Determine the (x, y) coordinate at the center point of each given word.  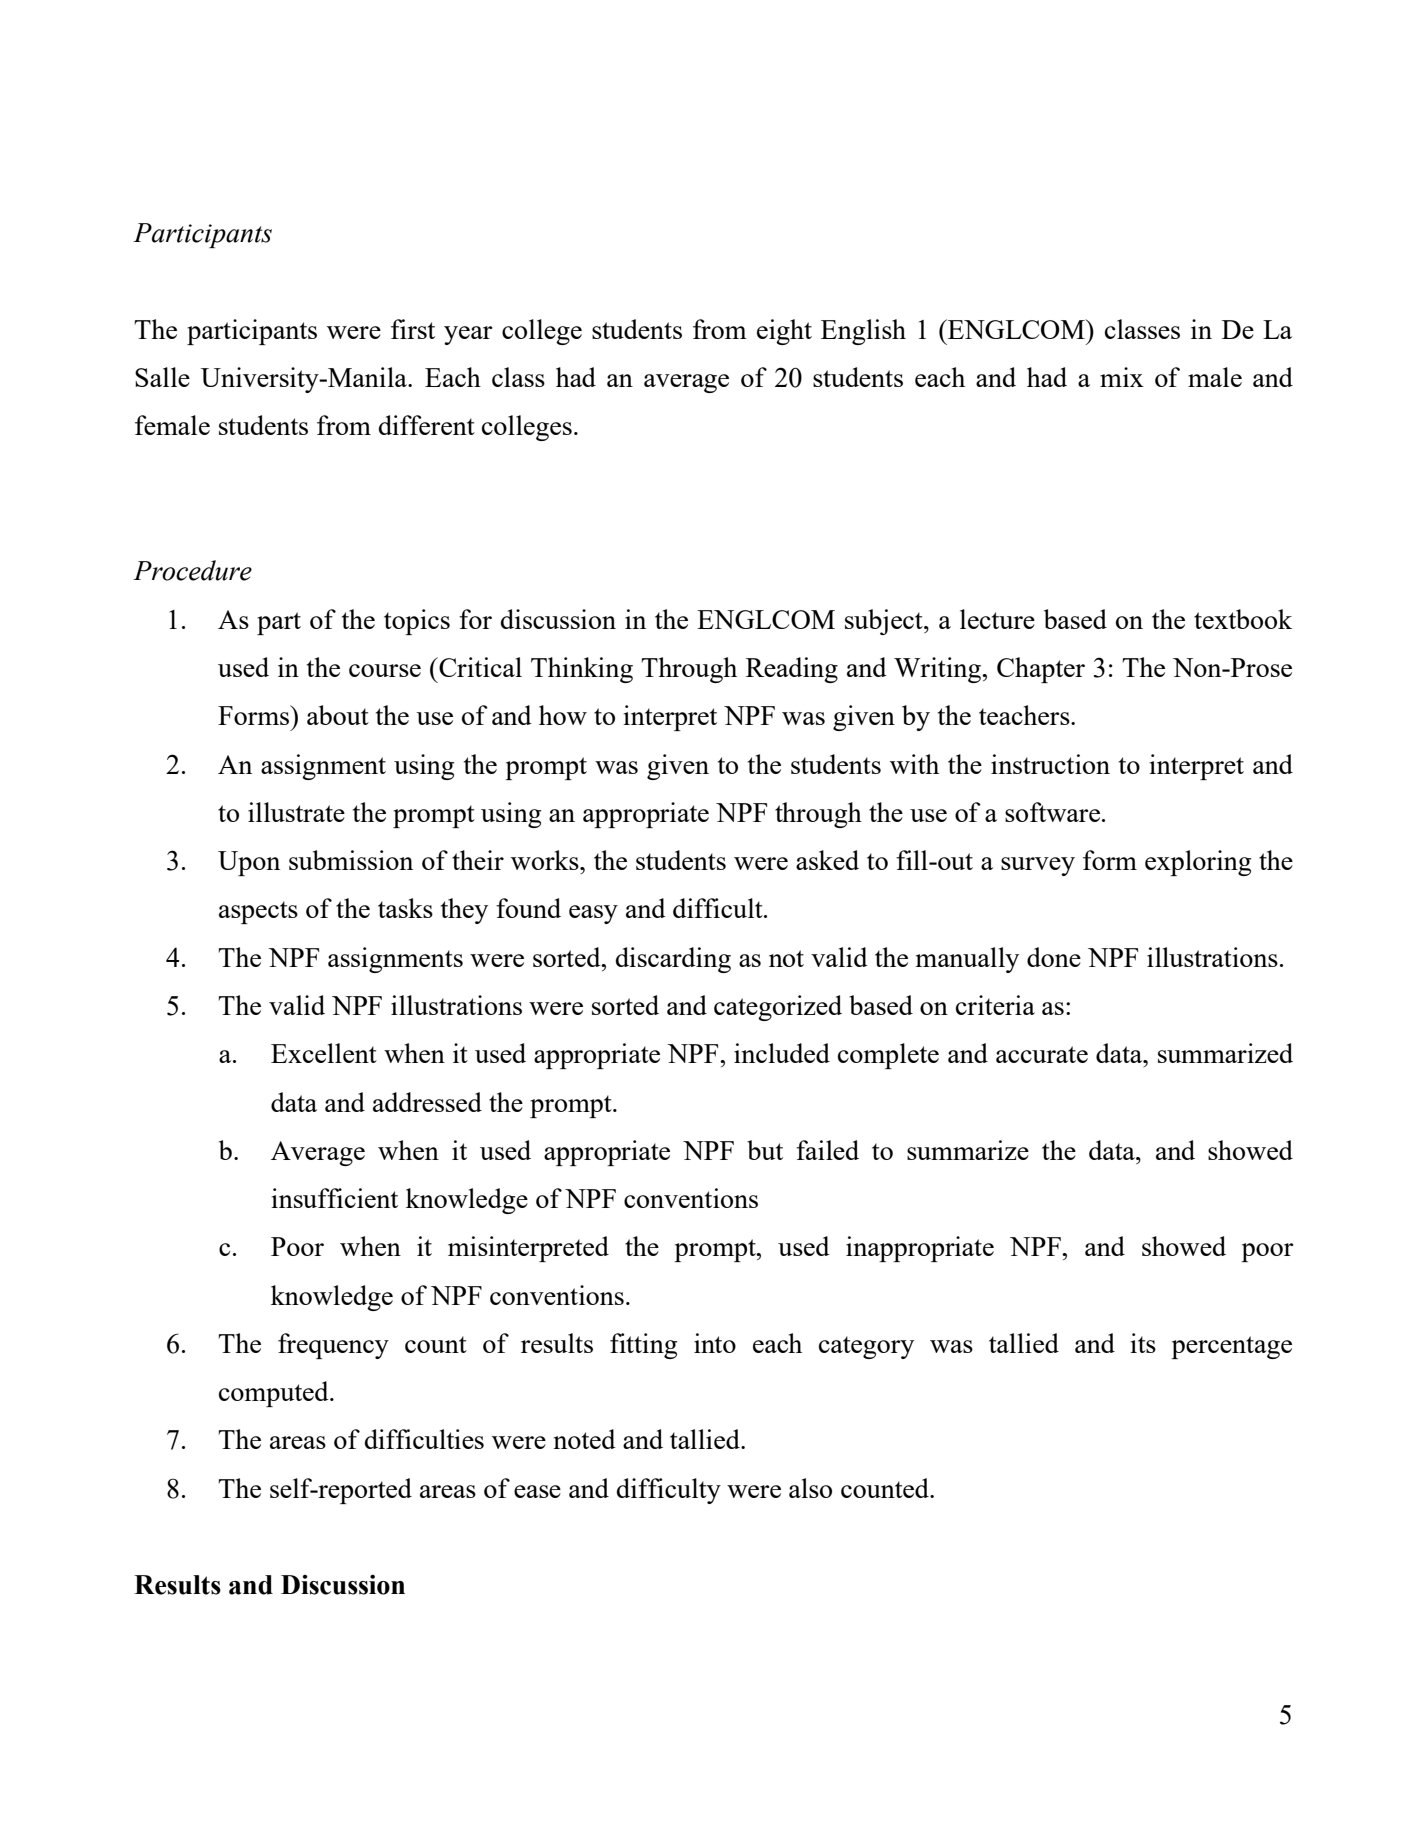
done (1054, 957)
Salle (162, 377)
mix (1122, 377)
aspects (258, 912)
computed (275, 1394)
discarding (673, 960)
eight (784, 332)
